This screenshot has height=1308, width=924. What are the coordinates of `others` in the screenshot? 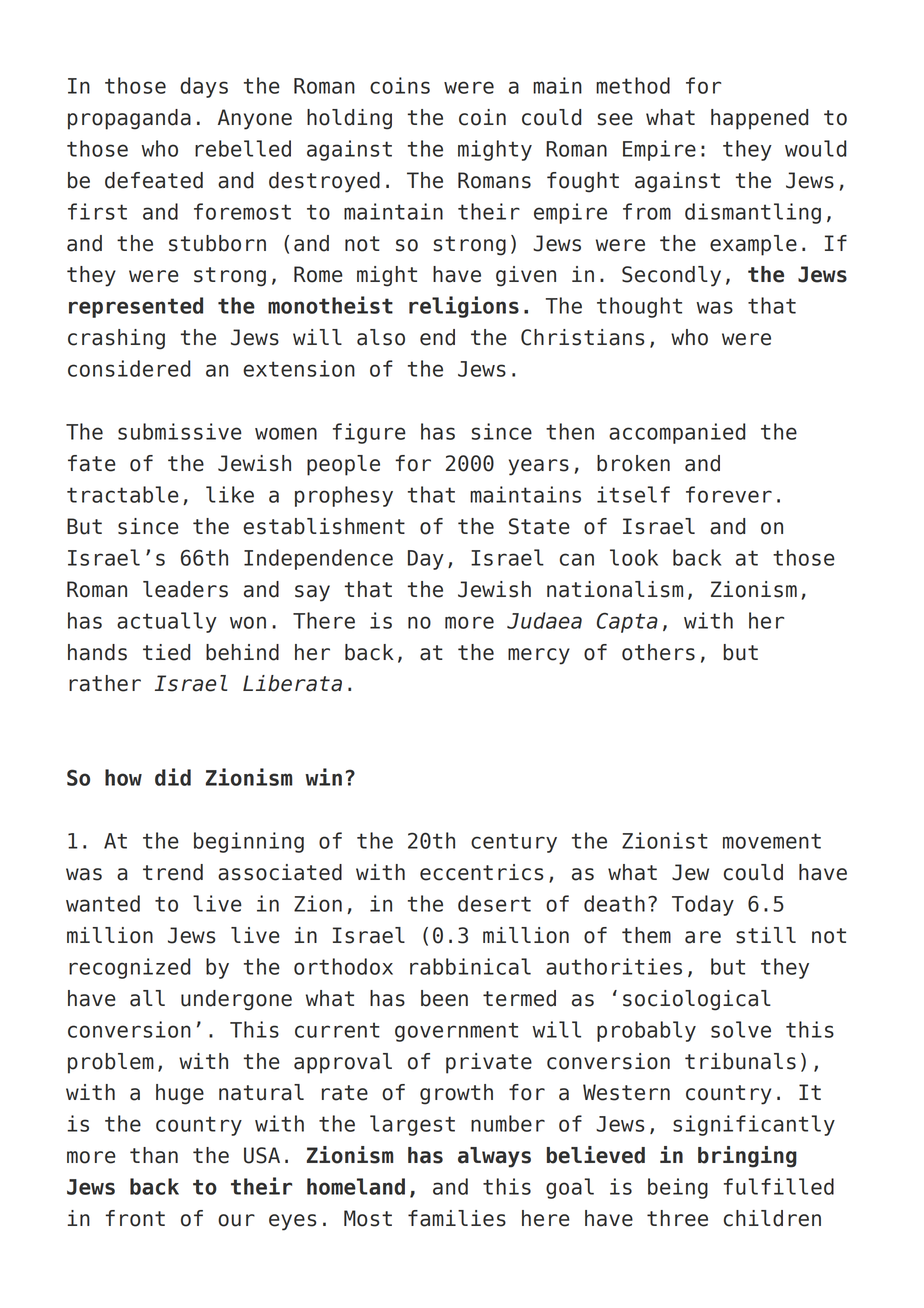 It's located at (658, 652).
